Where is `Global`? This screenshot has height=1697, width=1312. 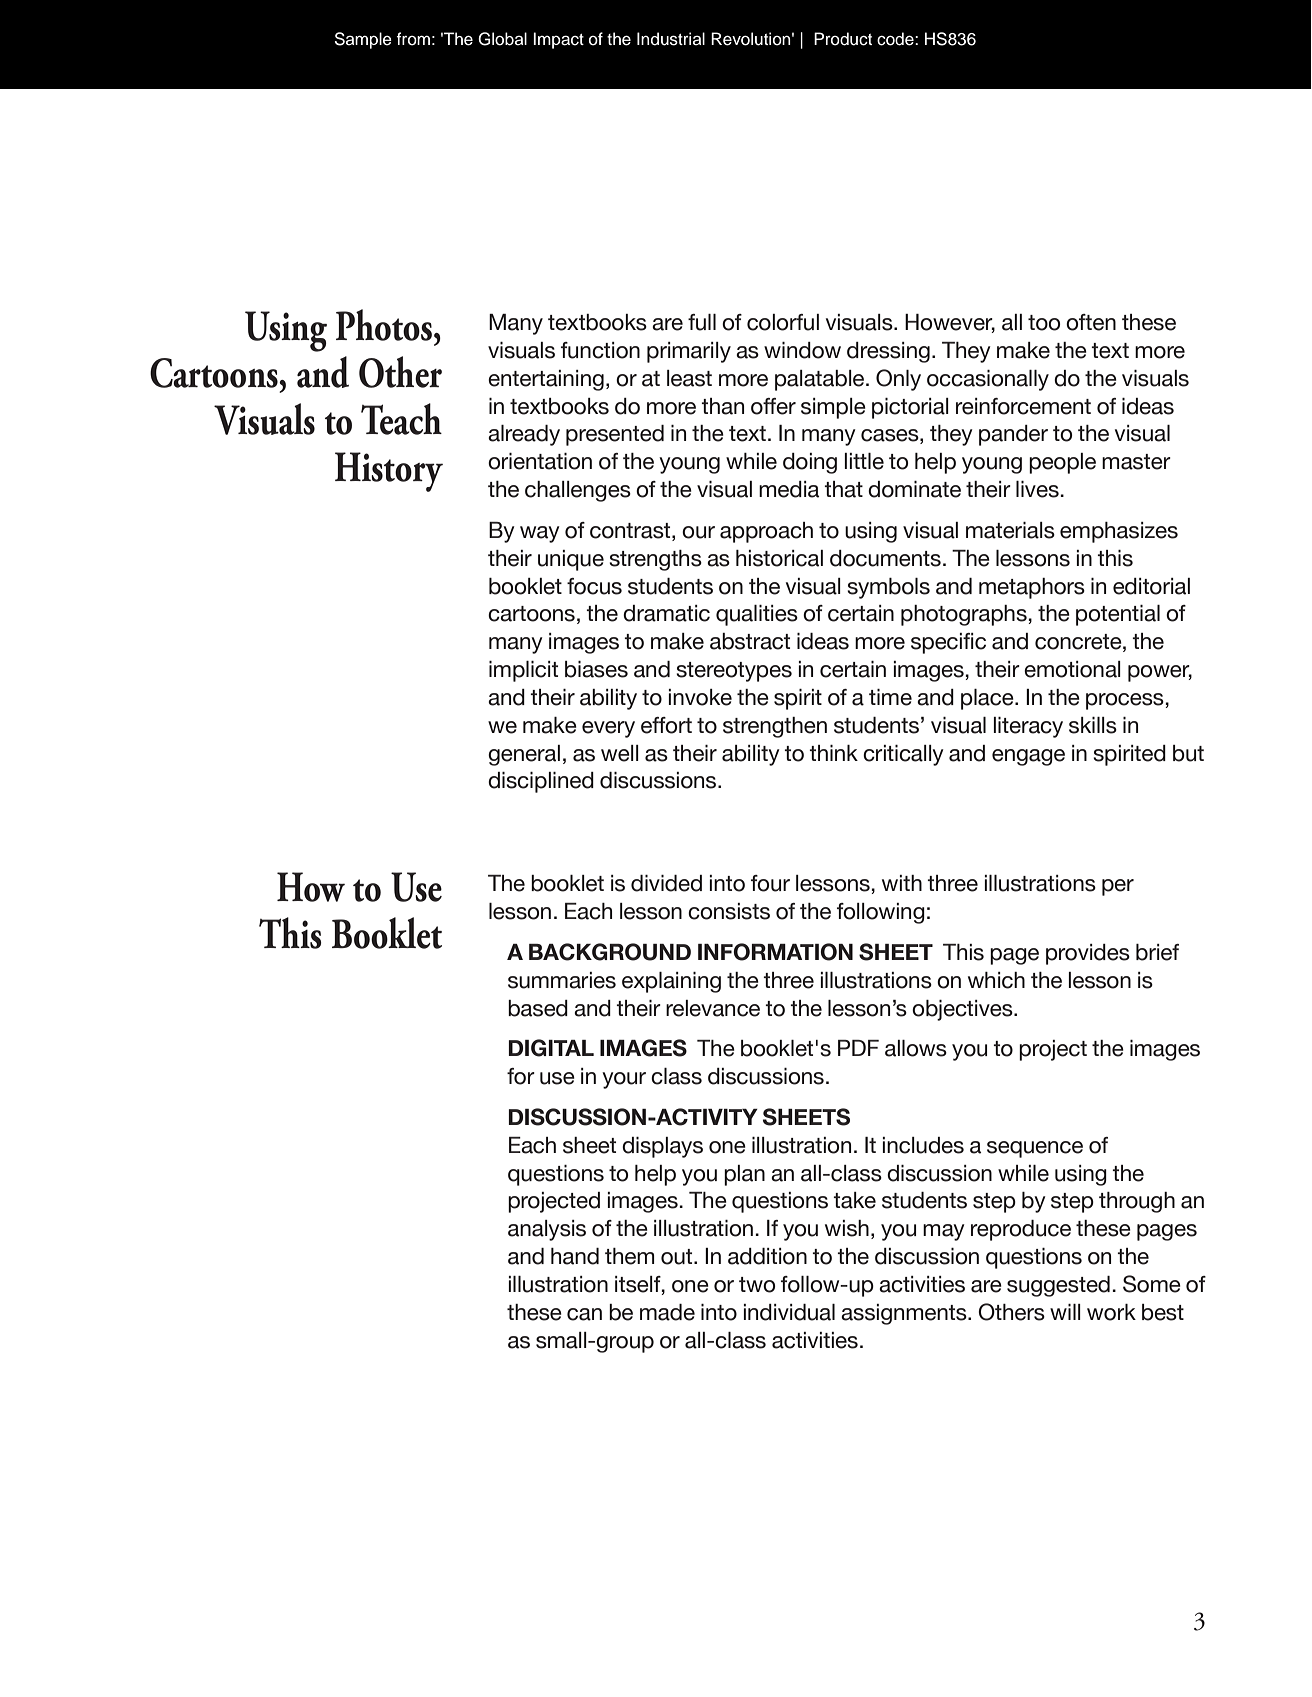
Global is located at coordinates (502, 39).
